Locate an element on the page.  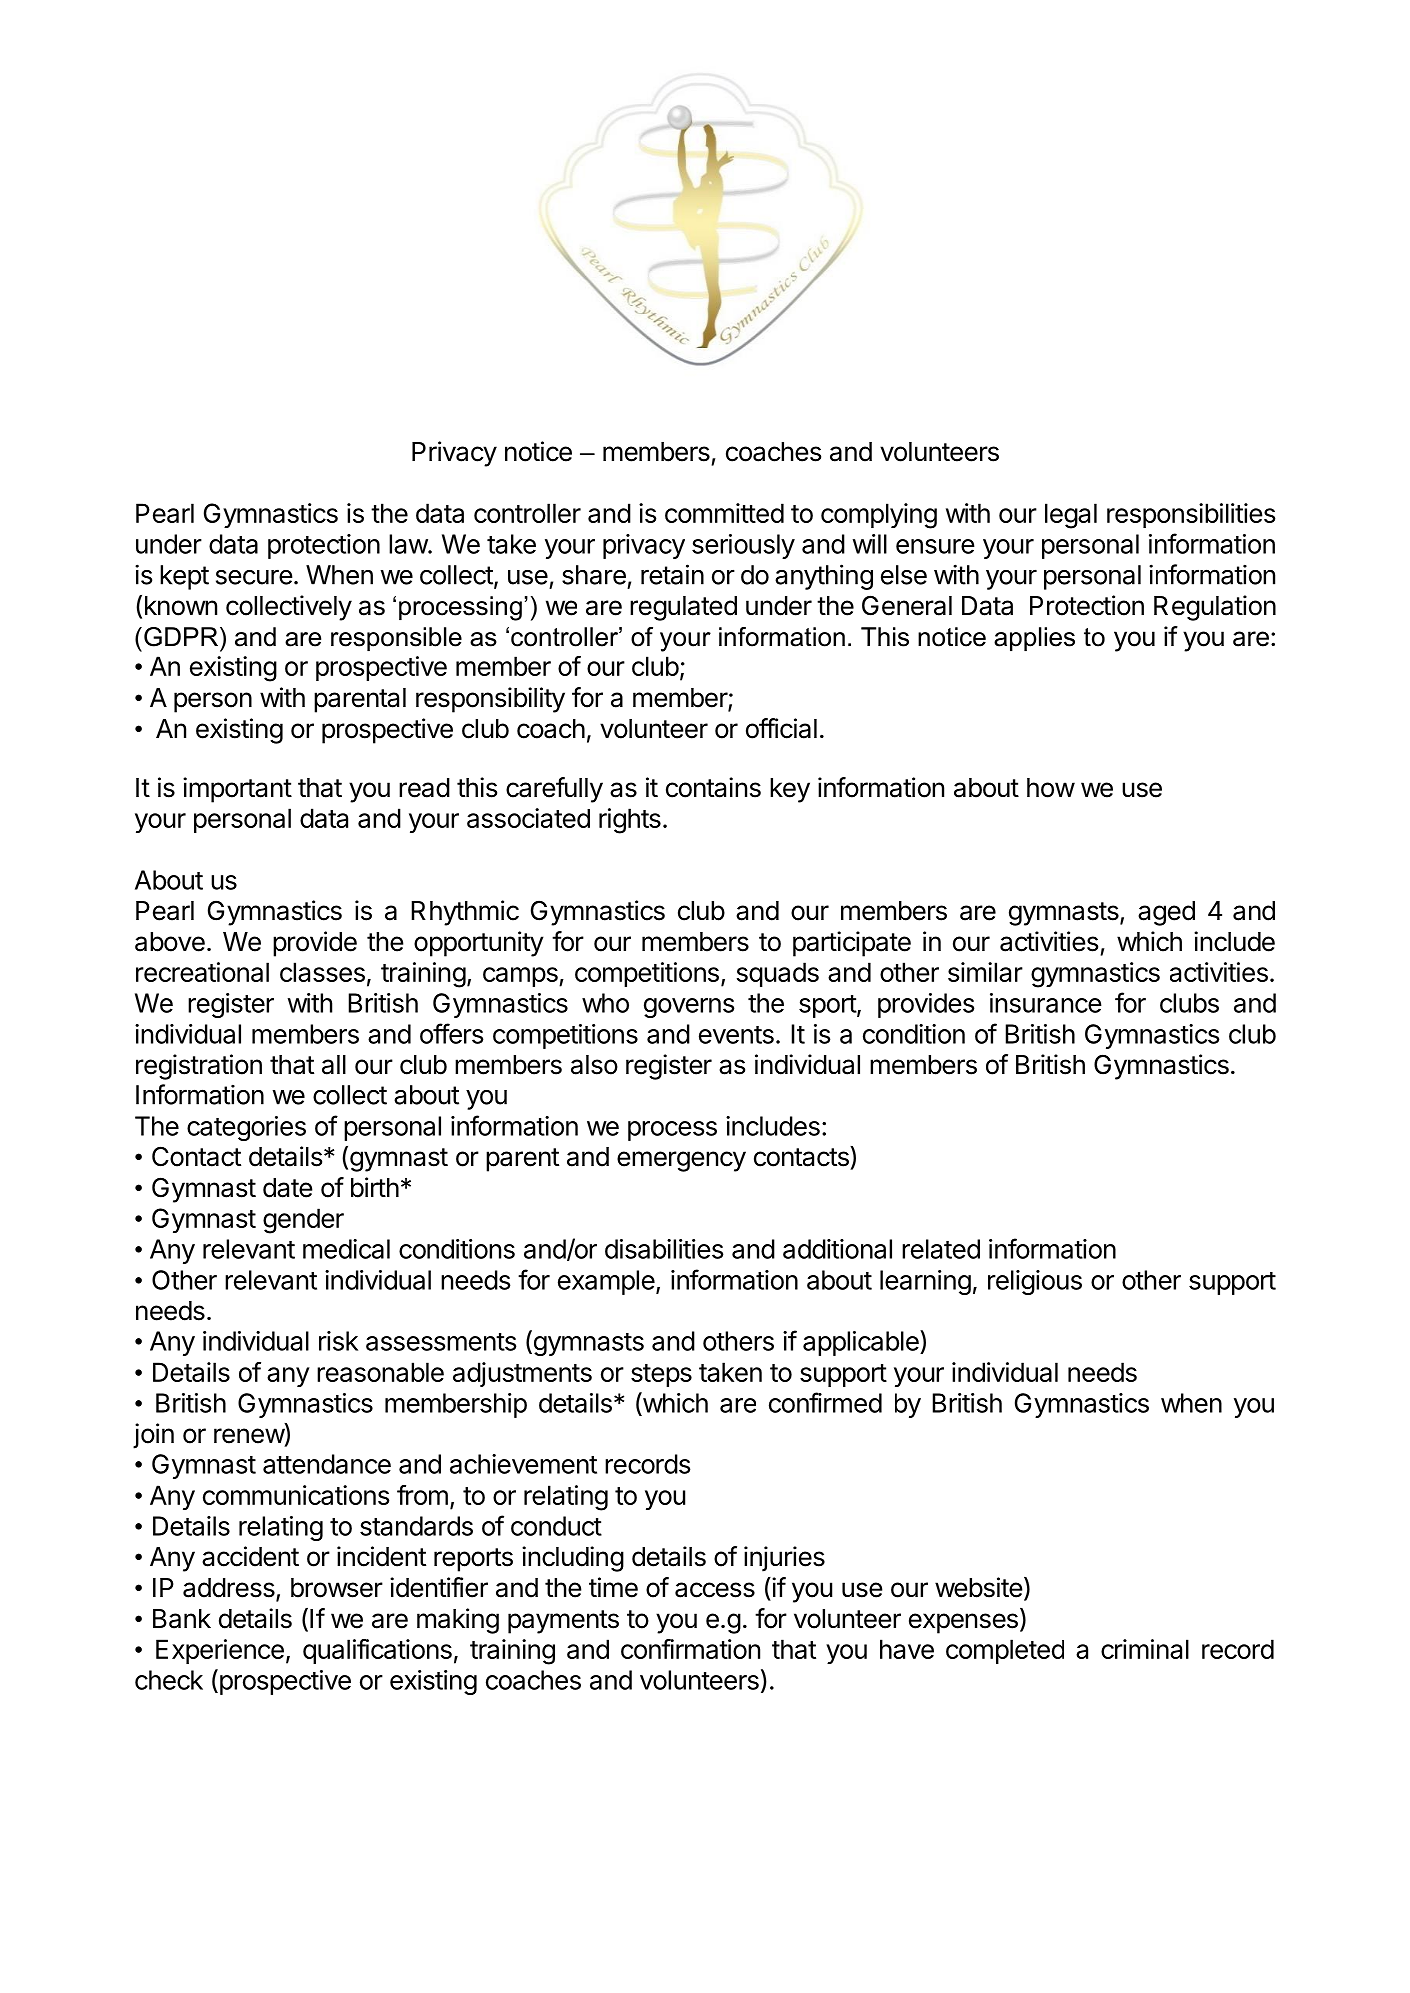
legal is located at coordinates (1071, 516).
